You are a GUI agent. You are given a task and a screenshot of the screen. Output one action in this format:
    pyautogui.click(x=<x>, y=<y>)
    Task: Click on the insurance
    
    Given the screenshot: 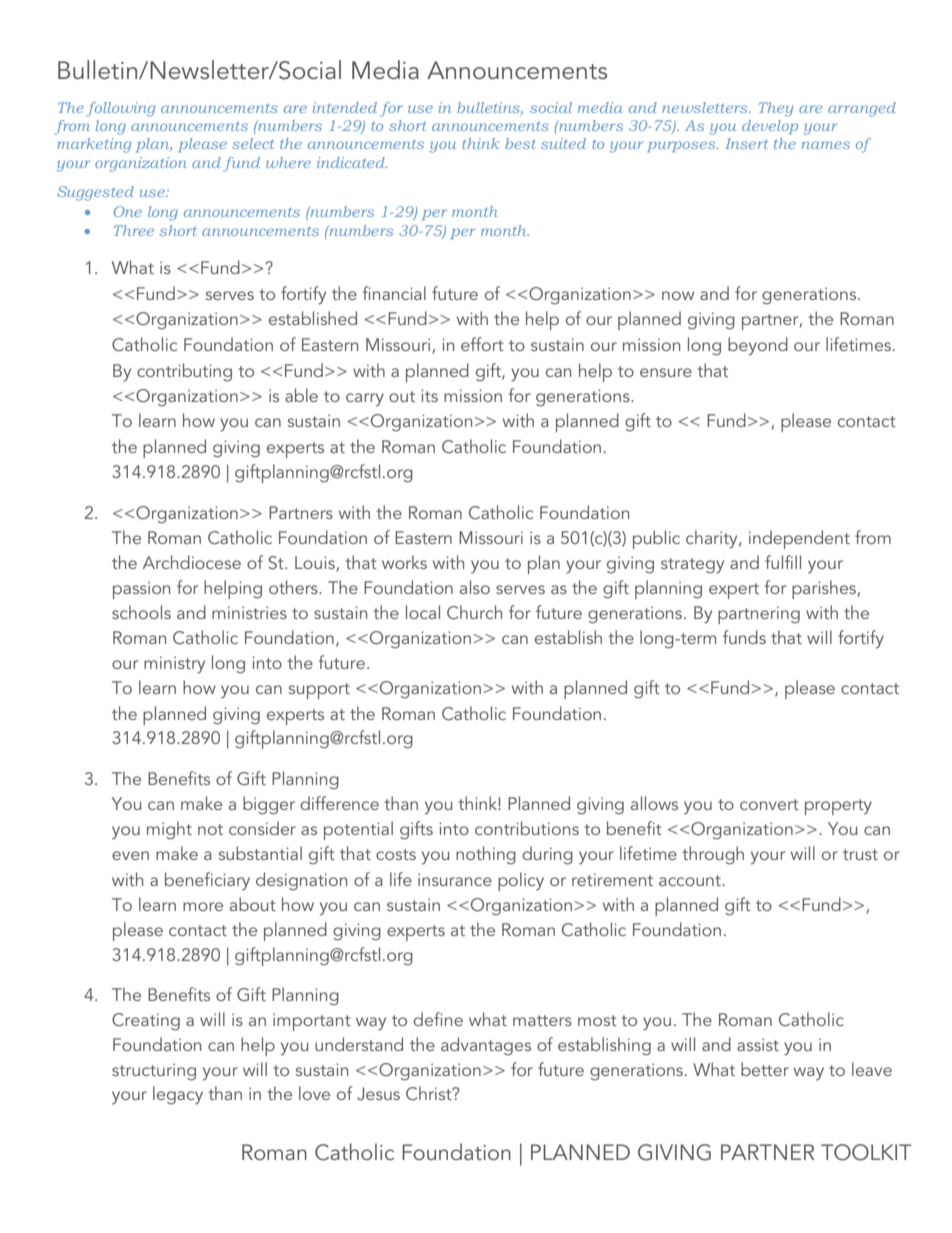 What is the action you would take?
    pyautogui.click(x=455, y=879)
